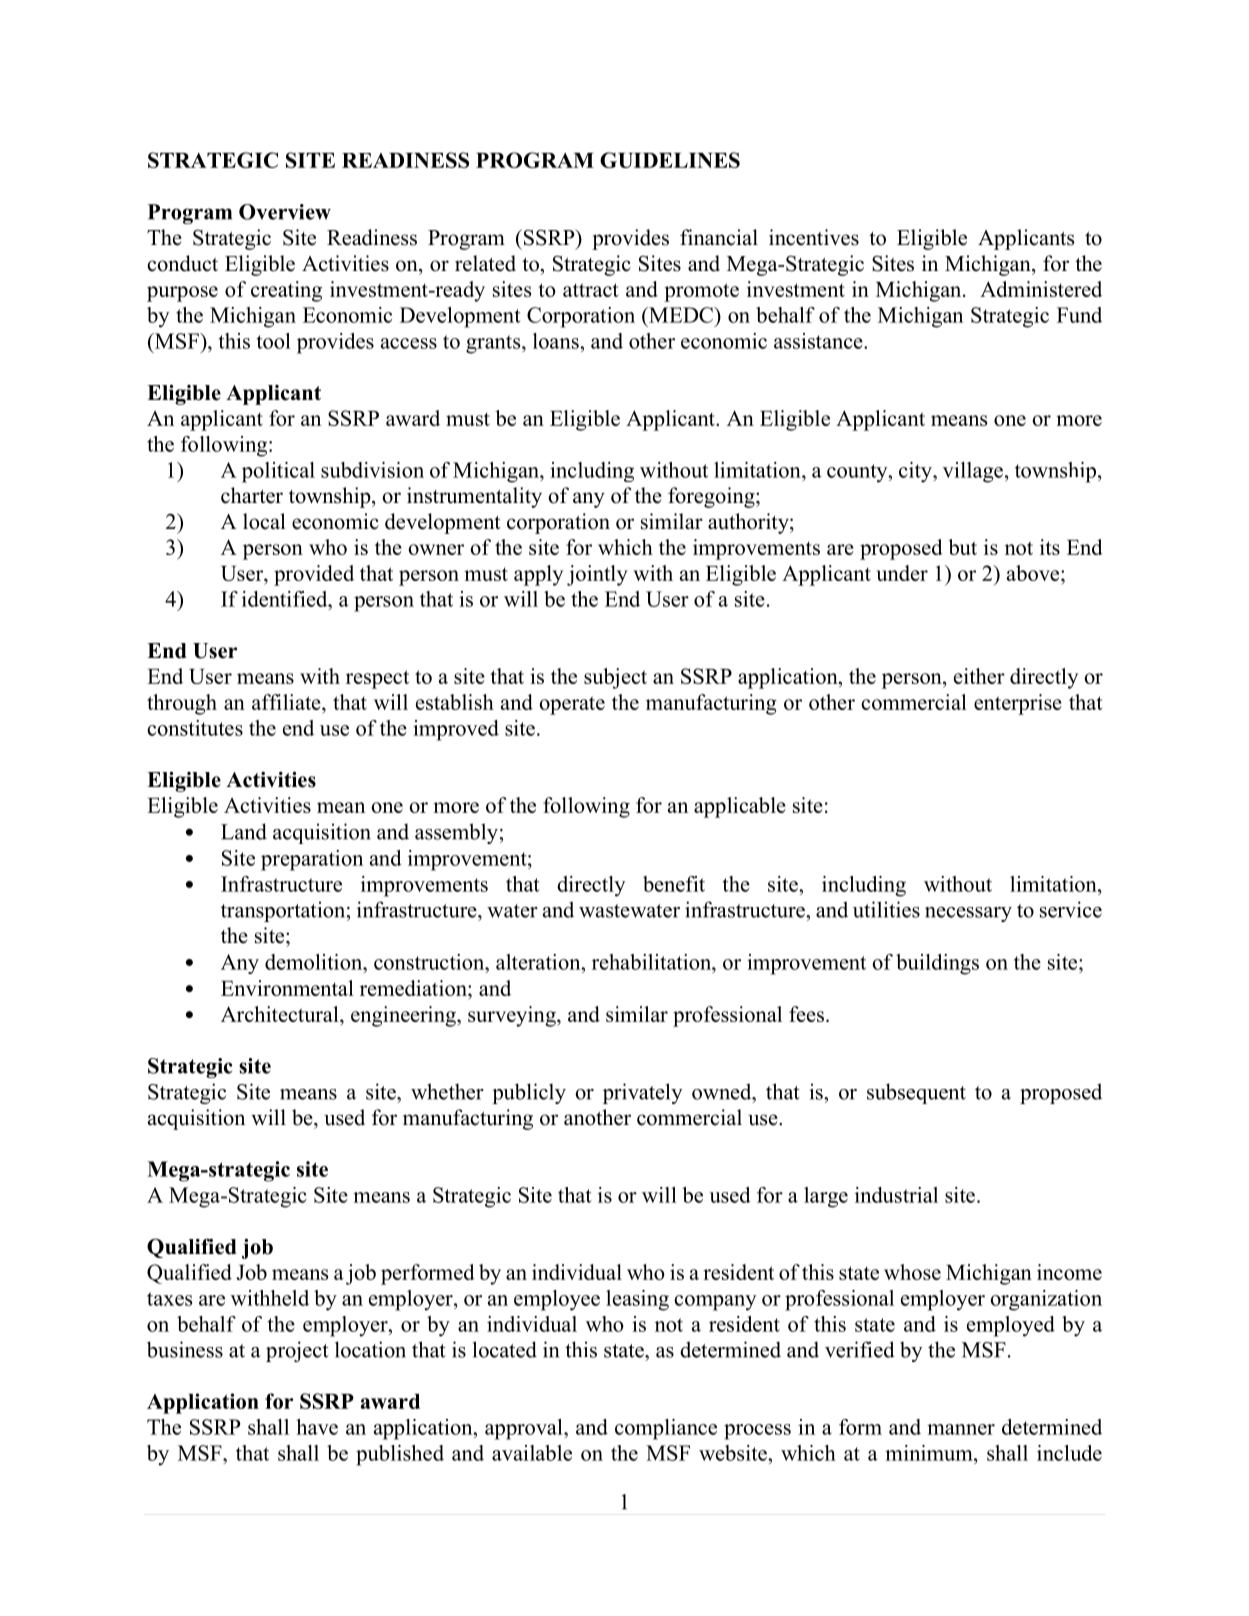  Describe the element at coordinates (973, 472) in the page. I see `village` at that location.
